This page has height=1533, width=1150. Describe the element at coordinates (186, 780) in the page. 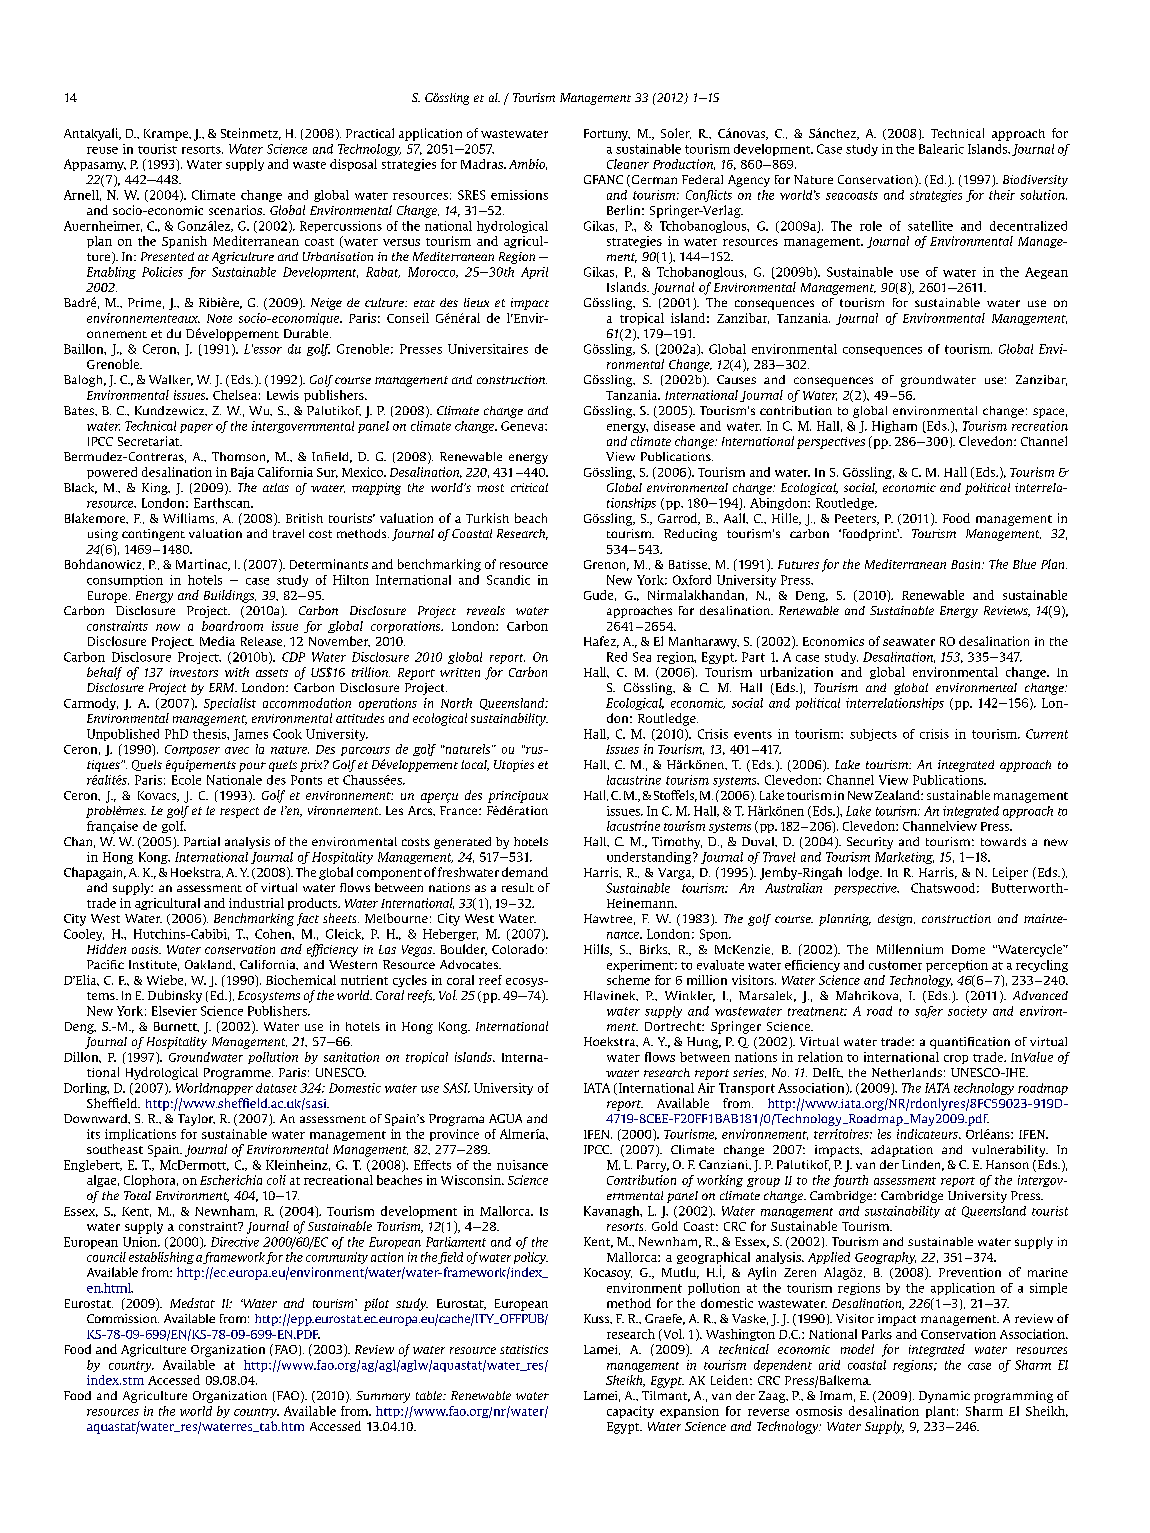

I see `Ecole` at that location.
